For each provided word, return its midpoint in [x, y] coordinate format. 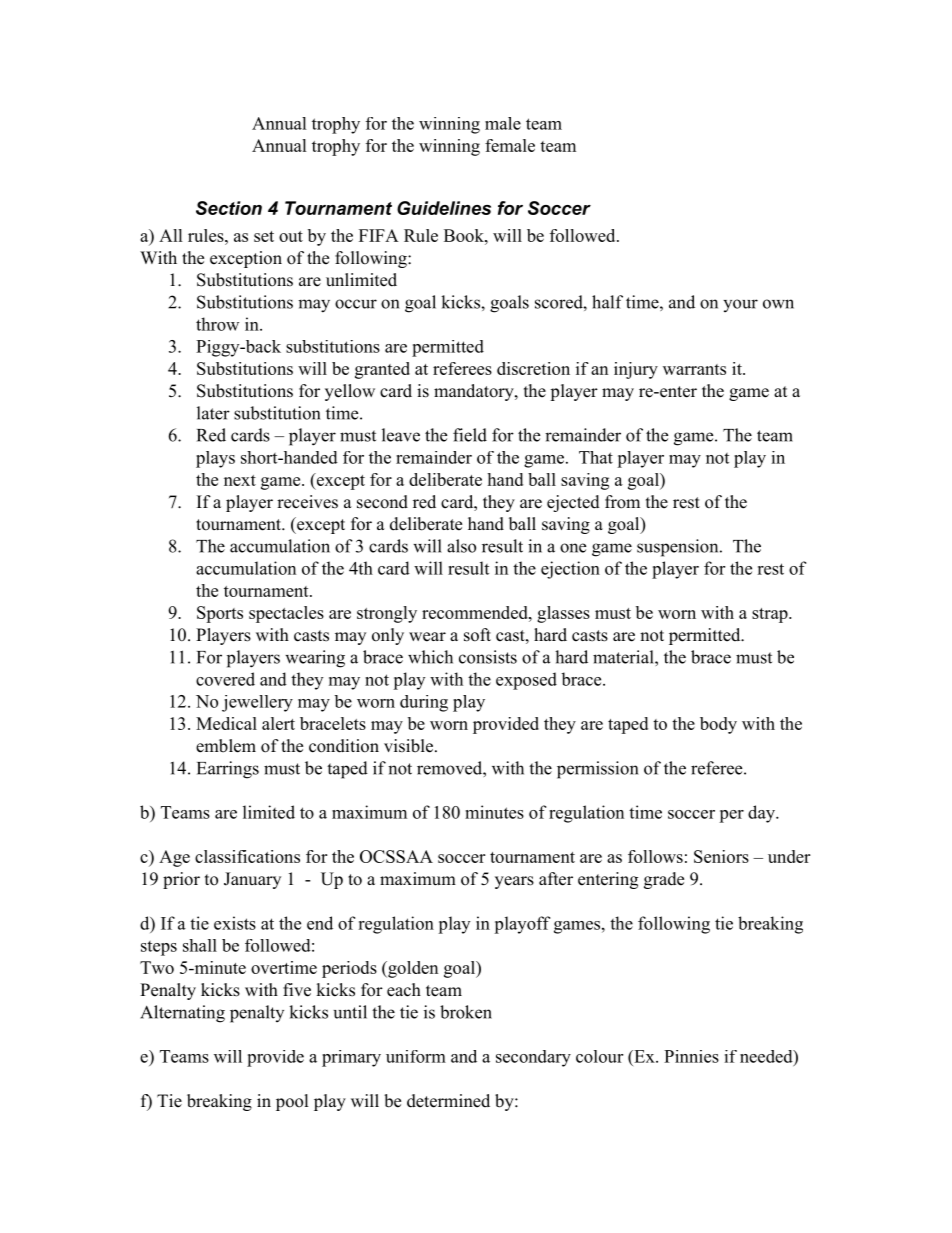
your [740, 305]
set [264, 236]
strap [770, 615]
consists [488, 657]
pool [292, 1102]
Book [465, 235]
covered [225, 679]
